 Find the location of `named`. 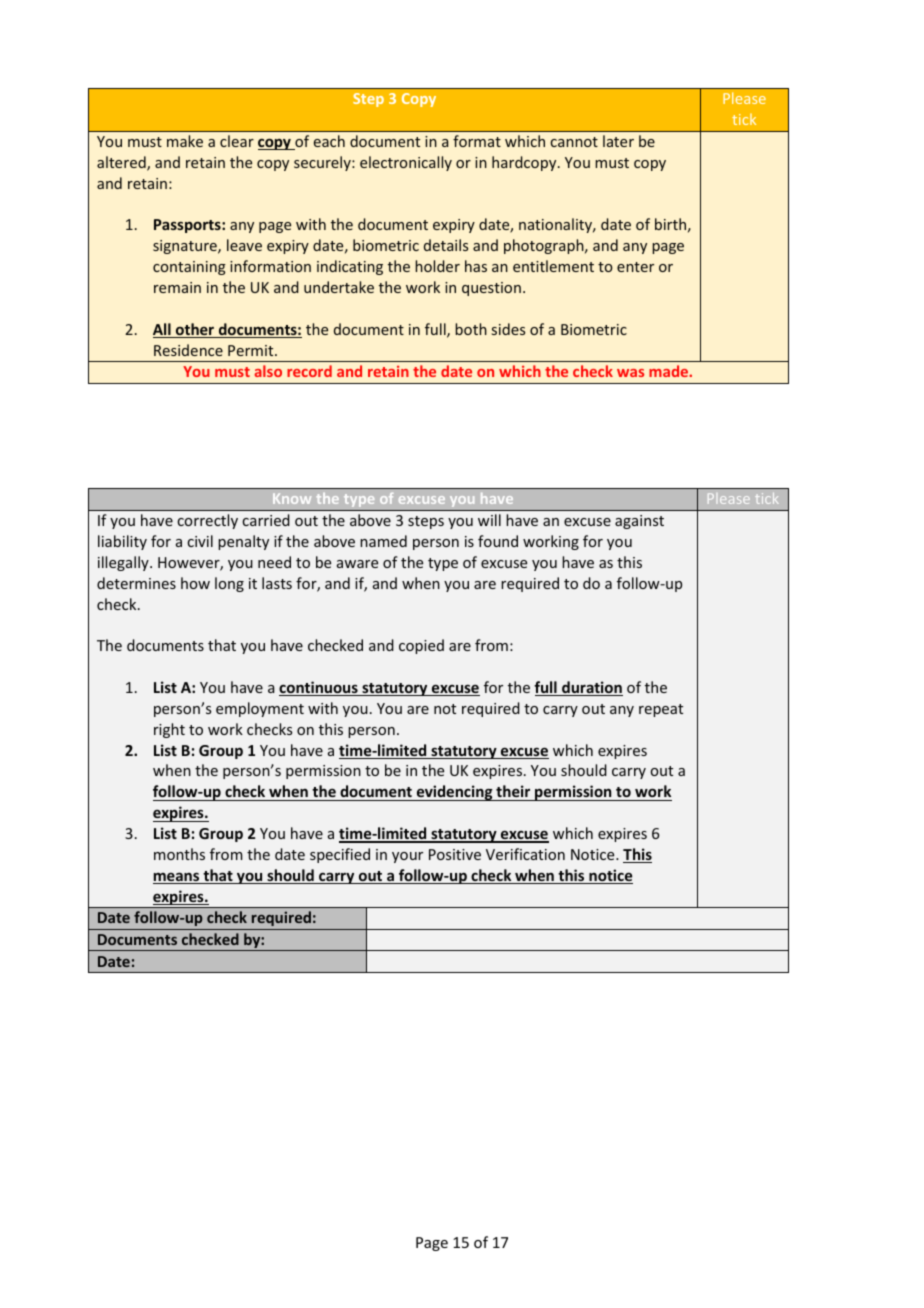

named is located at coordinates (383, 541).
